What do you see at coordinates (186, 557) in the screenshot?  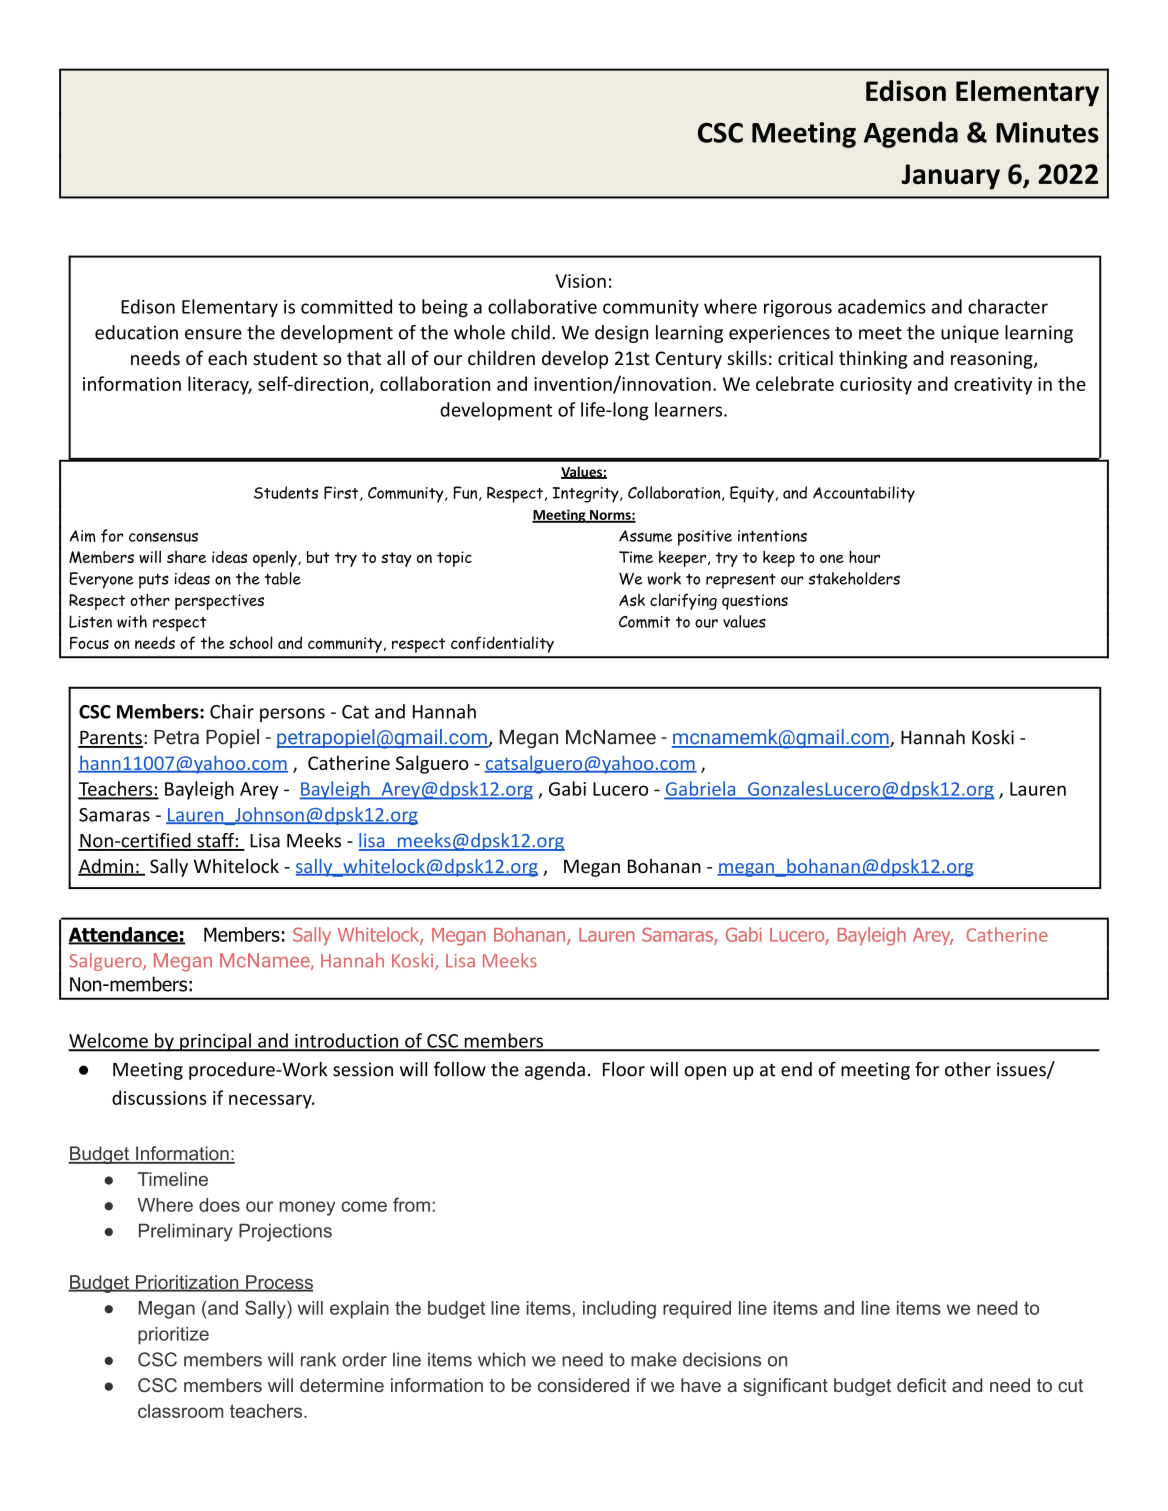 I see `share` at bounding box center [186, 557].
